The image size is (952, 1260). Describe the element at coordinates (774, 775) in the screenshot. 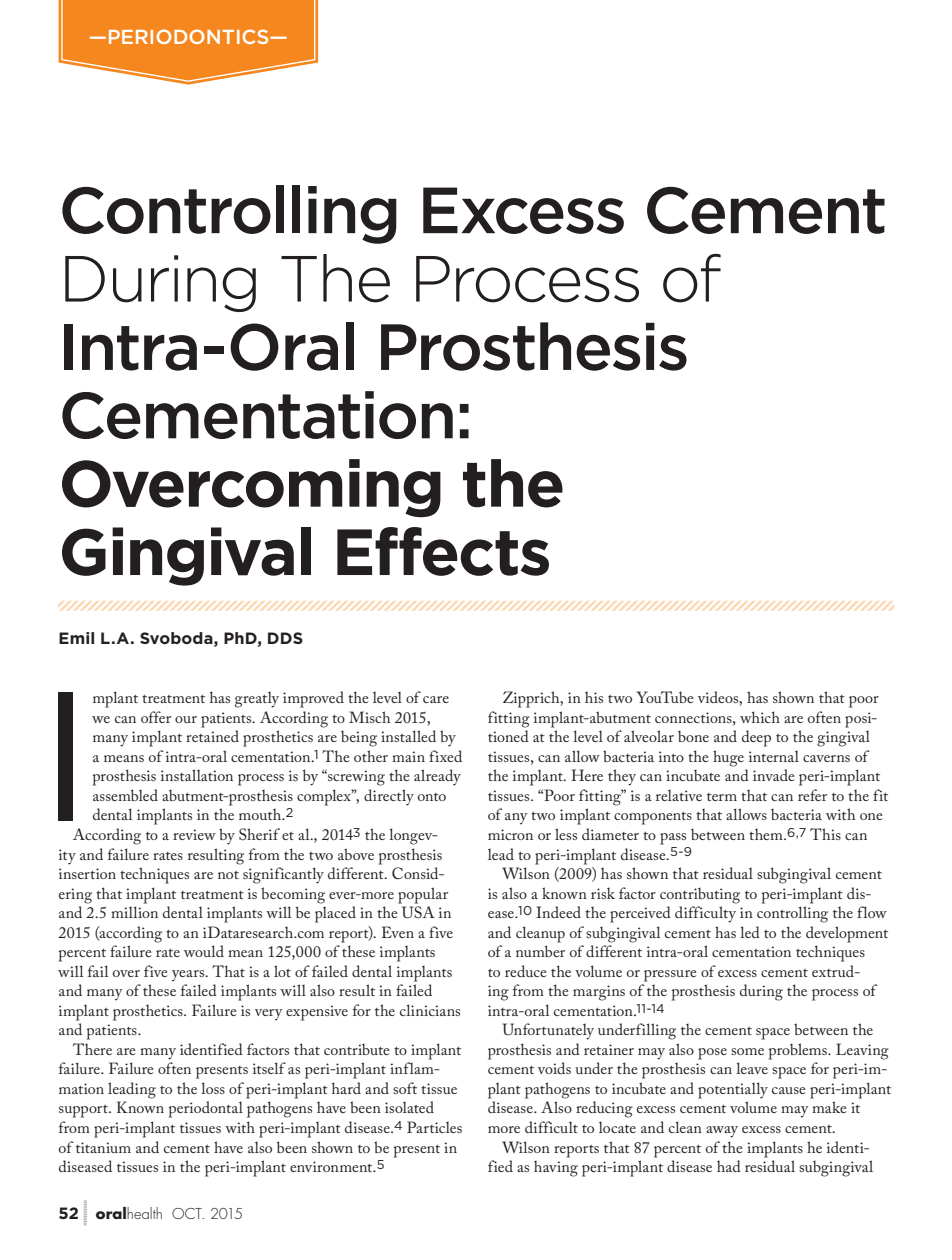

I see `invade` at that location.
